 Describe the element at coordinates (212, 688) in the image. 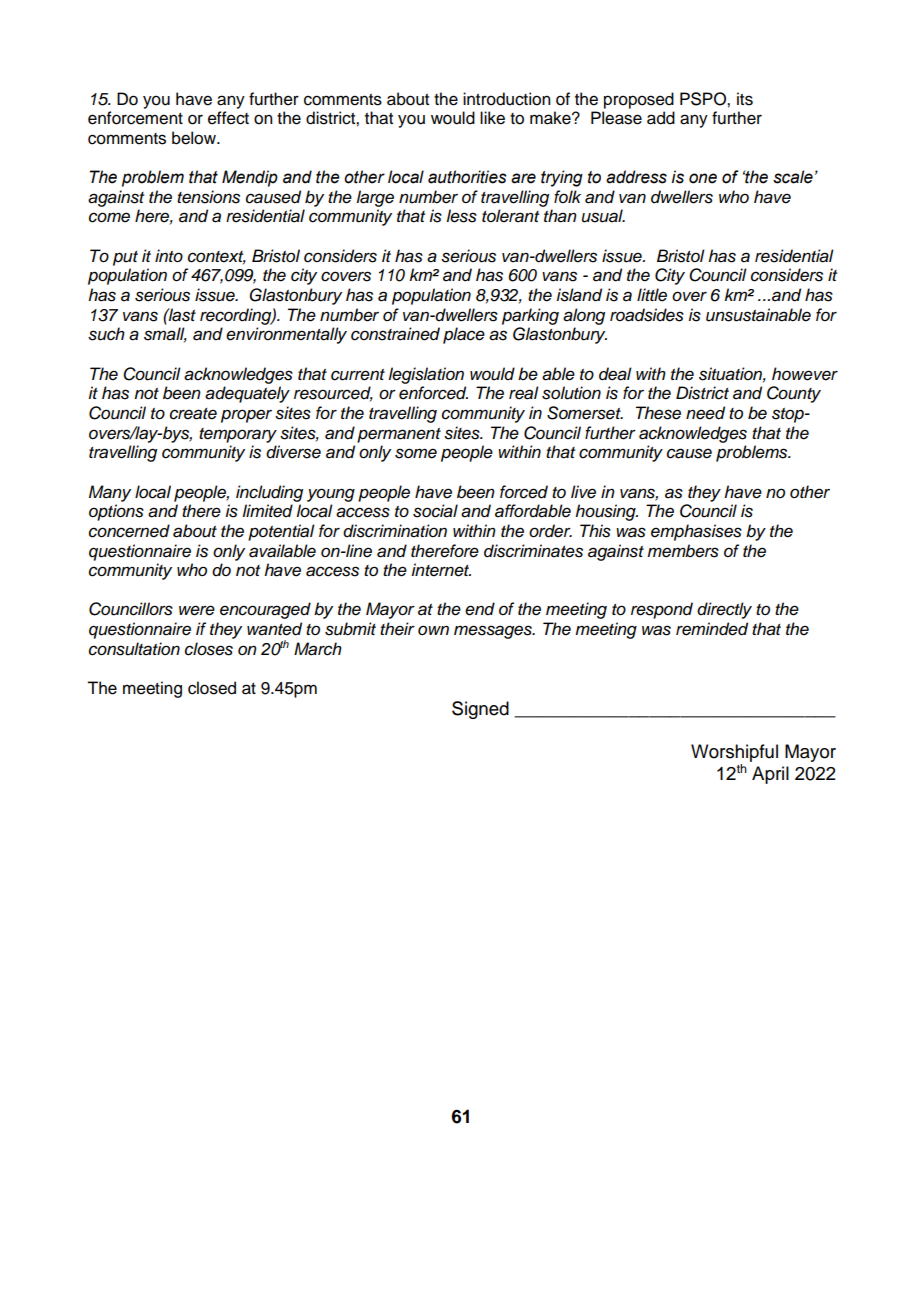

I see `closed` at that location.
